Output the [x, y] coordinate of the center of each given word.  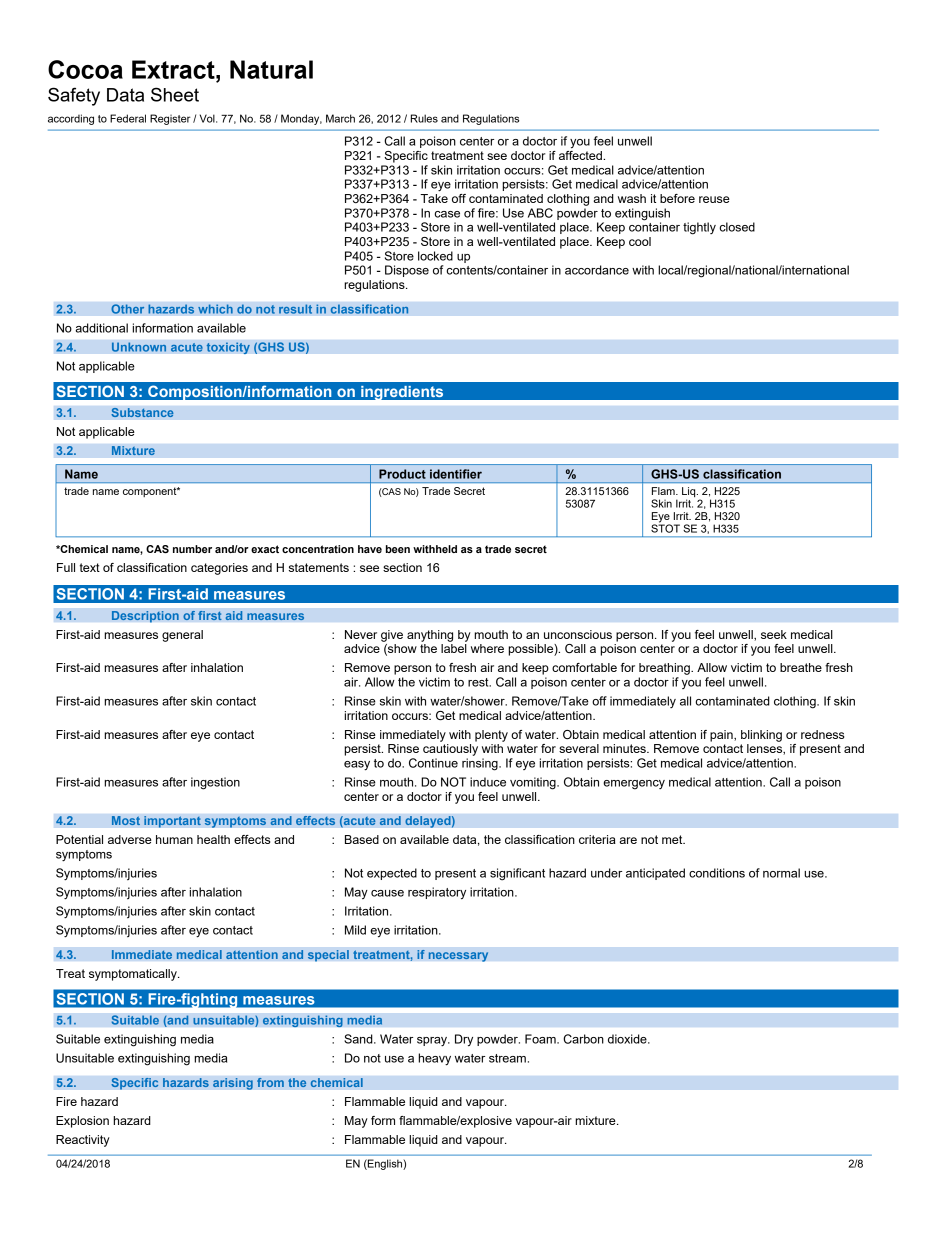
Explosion [82, 1122]
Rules [424, 118]
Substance [142, 412]
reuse [714, 199]
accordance [597, 270]
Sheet [175, 94]
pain [722, 736]
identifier [456, 474]
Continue [433, 763]
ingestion [215, 783]
